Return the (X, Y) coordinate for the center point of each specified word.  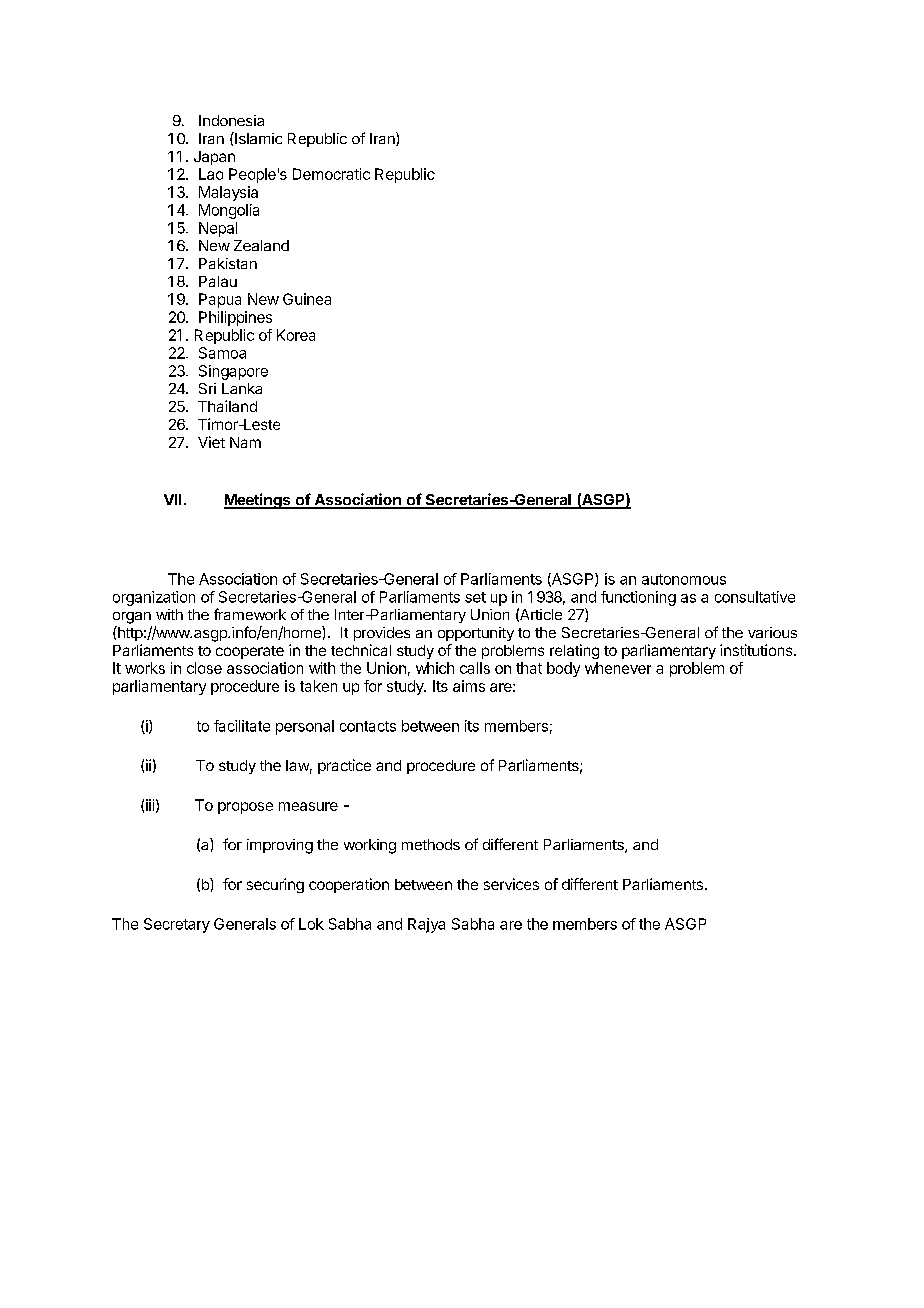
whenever (618, 668)
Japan (214, 158)
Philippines (235, 318)
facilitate (242, 726)
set (475, 597)
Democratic (331, 174)
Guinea (307, 299)
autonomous (684, 579)
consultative (755, 597)
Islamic (257, 138)
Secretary (177, 925)
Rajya (426, 925)
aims (469, 686)
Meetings (258, 501)
